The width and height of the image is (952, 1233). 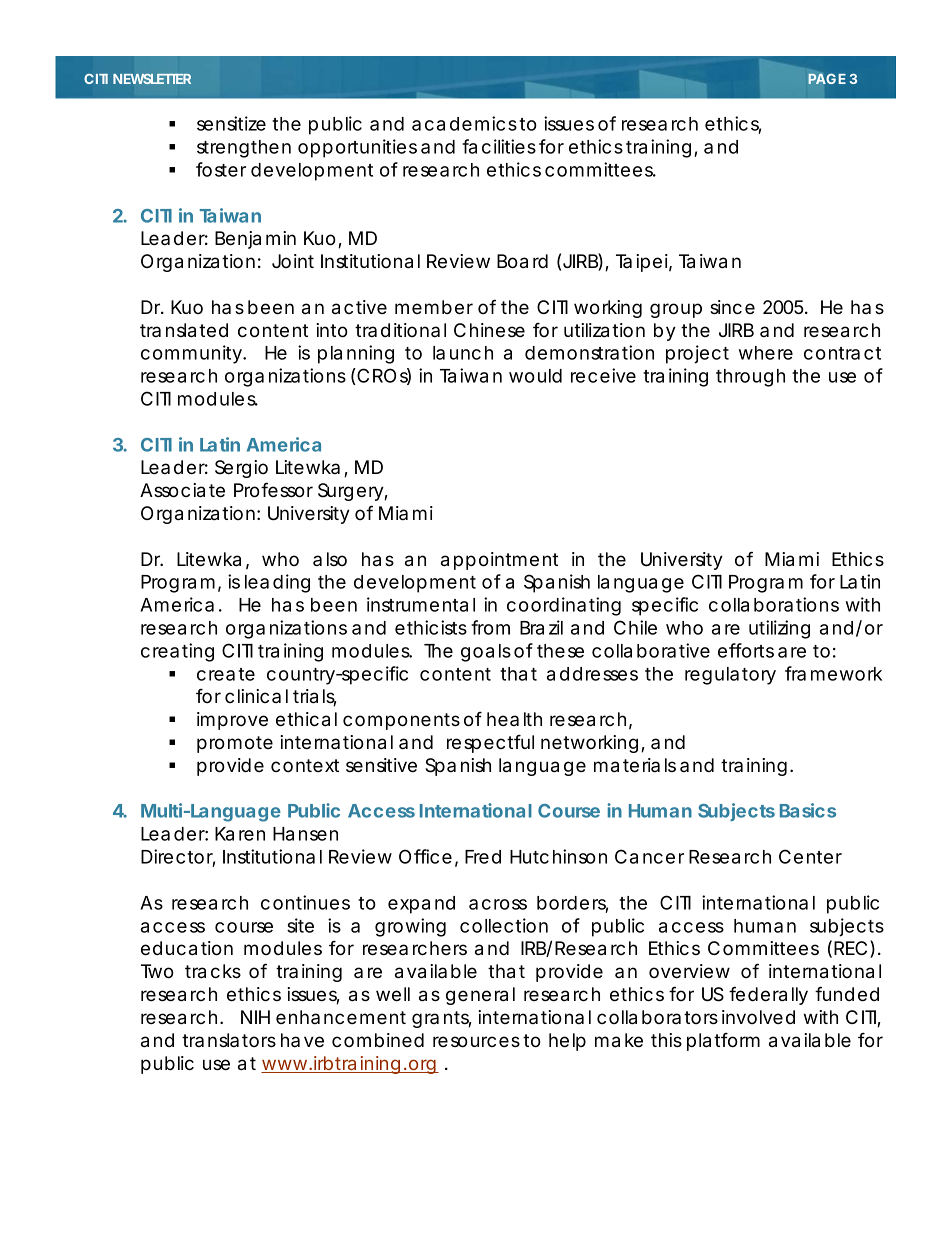 What do you see at coordinates (241, 469) in the image?
I see `Sergio` at bounding box center [241, 469].
